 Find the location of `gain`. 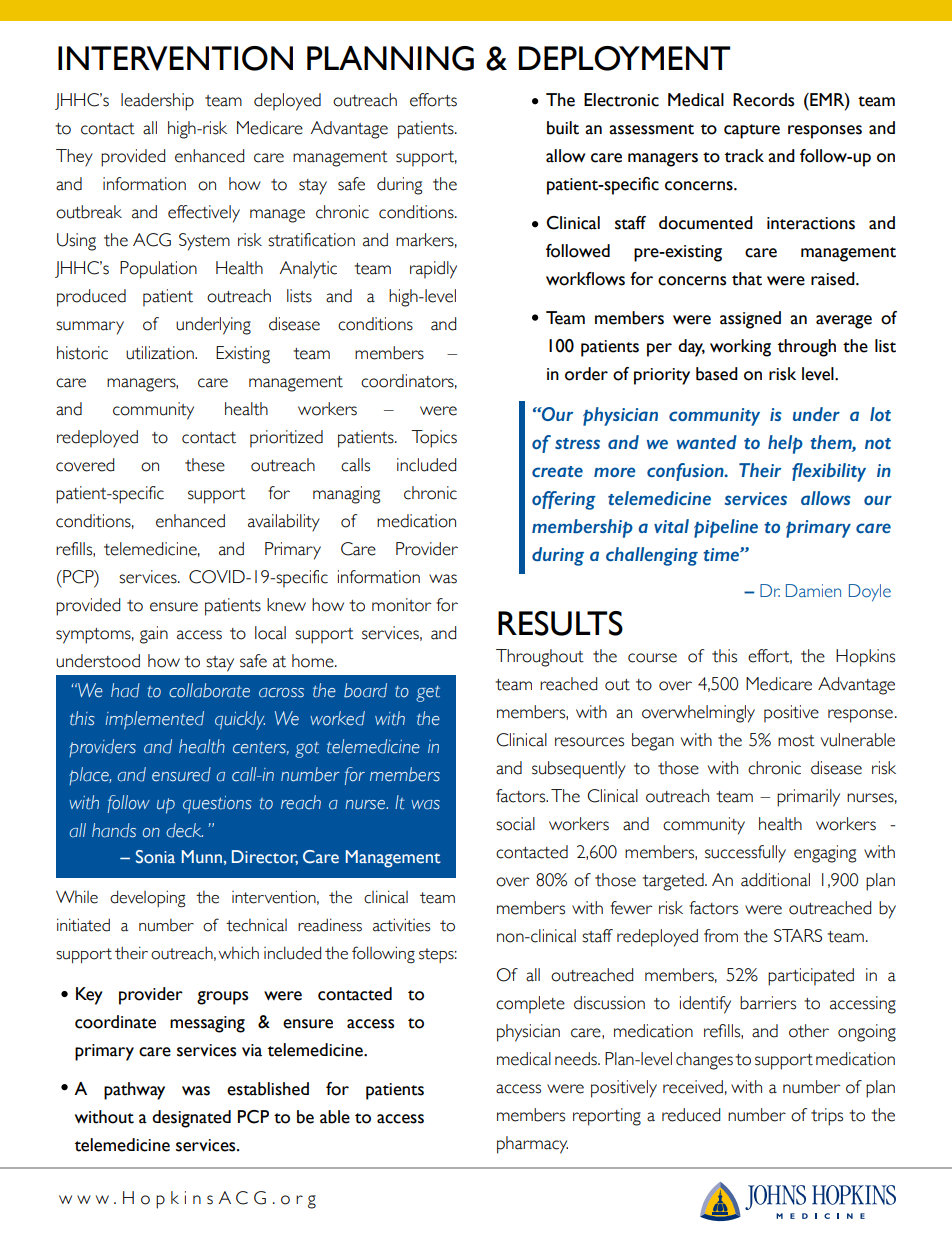

gain is located at coordinates (154, 635).
